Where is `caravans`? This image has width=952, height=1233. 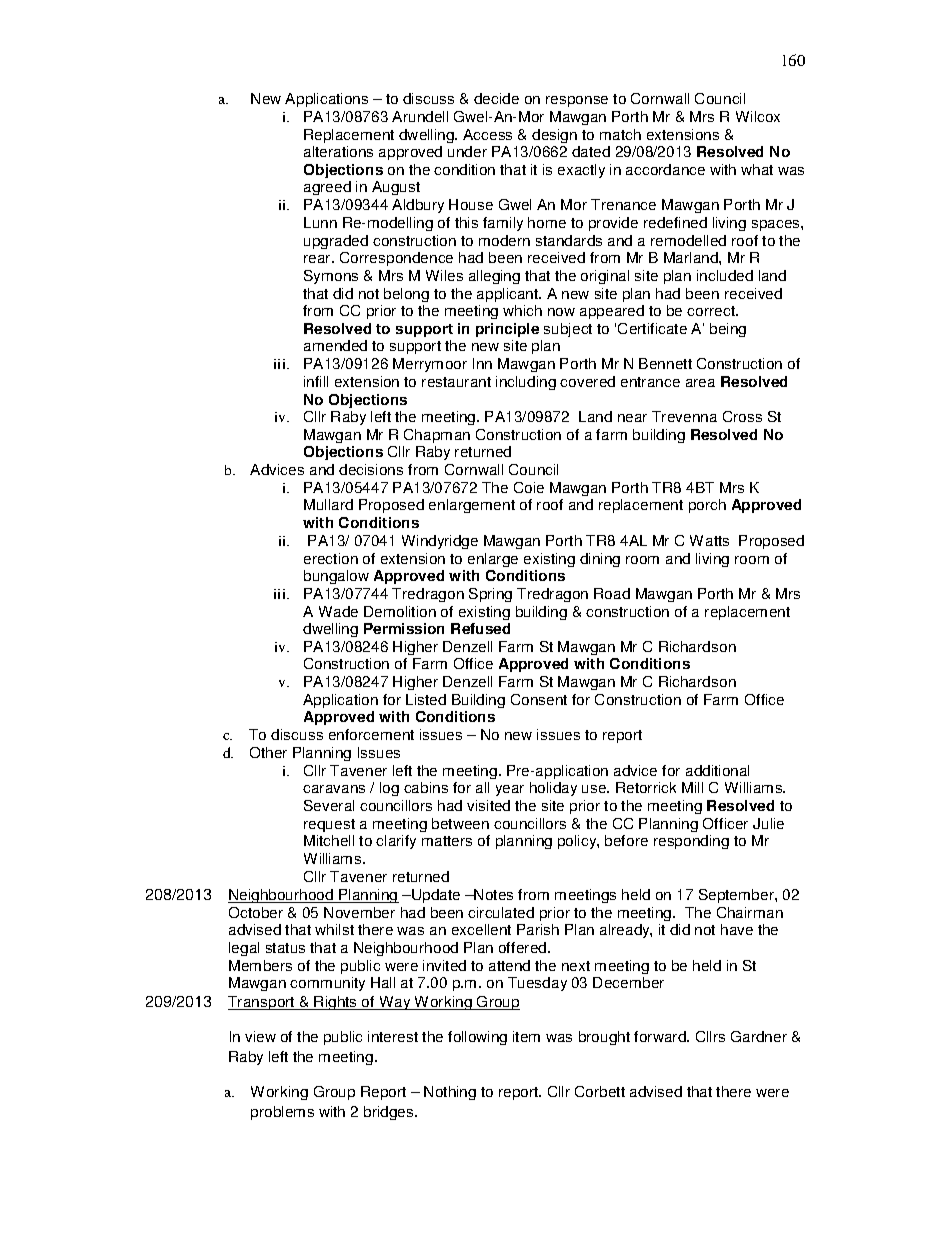
caravans is located at coordinates (334, 789).
